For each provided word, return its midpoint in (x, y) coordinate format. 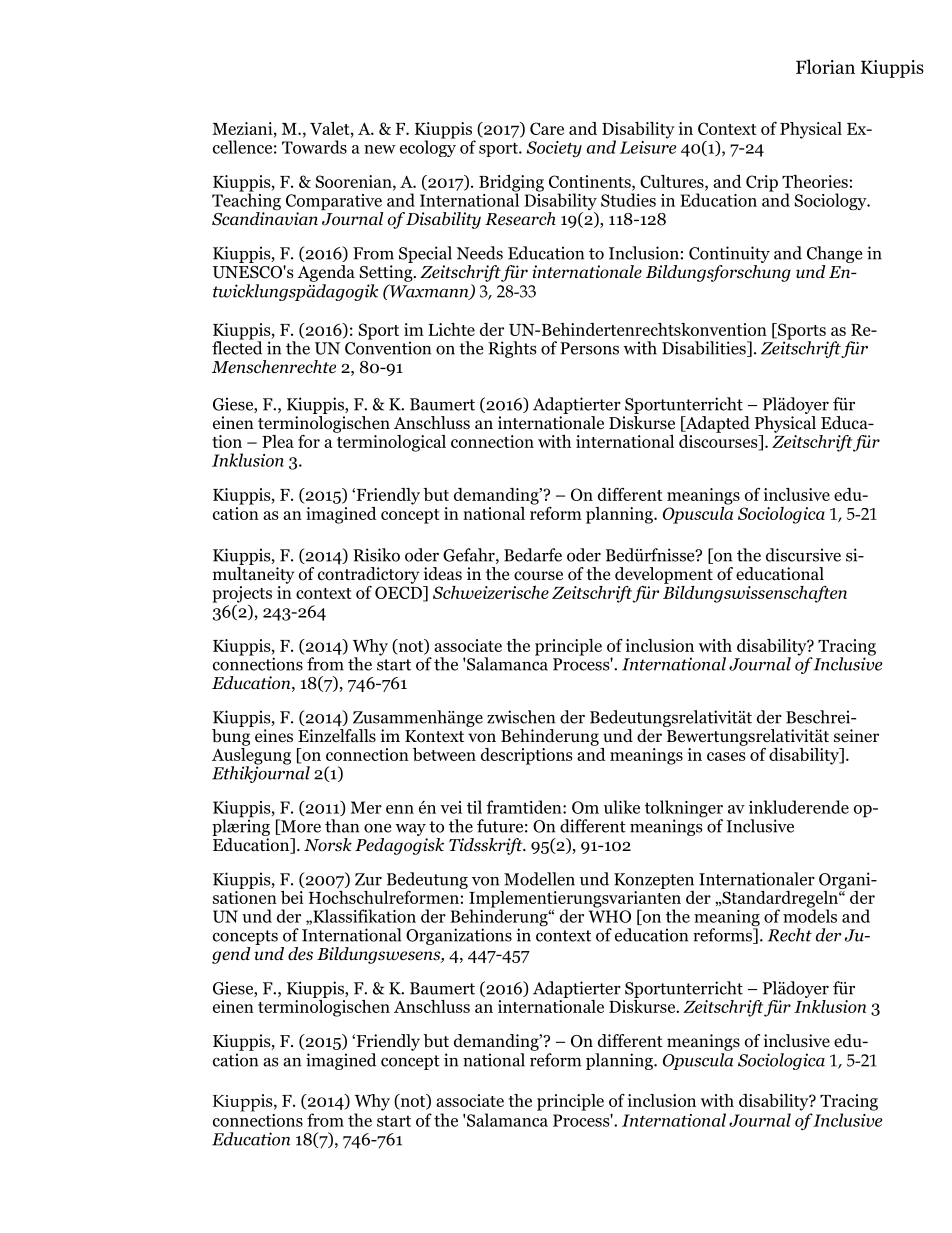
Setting (387, 273)
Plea (278, 441)
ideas (443, 574)
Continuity (729, 256)
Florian (825, 66)
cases (726, 756)
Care (547, 128)
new (380, 149)
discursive (803, 555)
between (444, 754)
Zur (368, 879)
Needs (480, 253)
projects (242, 594)
